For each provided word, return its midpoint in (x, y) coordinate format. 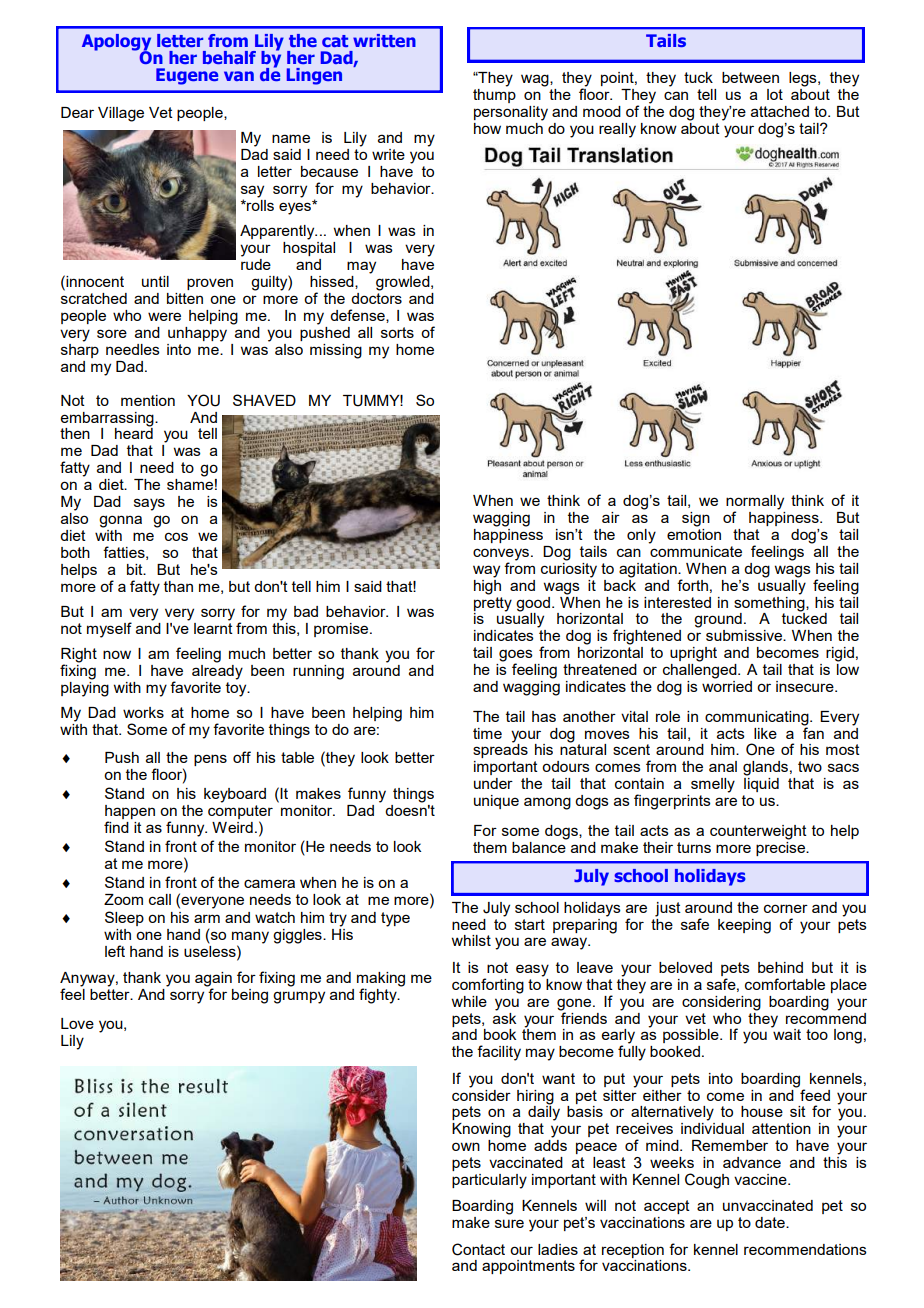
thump (494, 94)
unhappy (197, 334)
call (160, 899)
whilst (471, 940)
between (750, 77)
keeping (744, 926)
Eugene (187, 76)
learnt (213, 627)
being (250, 996)
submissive (745, 635)
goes (516, 656)
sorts (397, 332)
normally (755, 503)
